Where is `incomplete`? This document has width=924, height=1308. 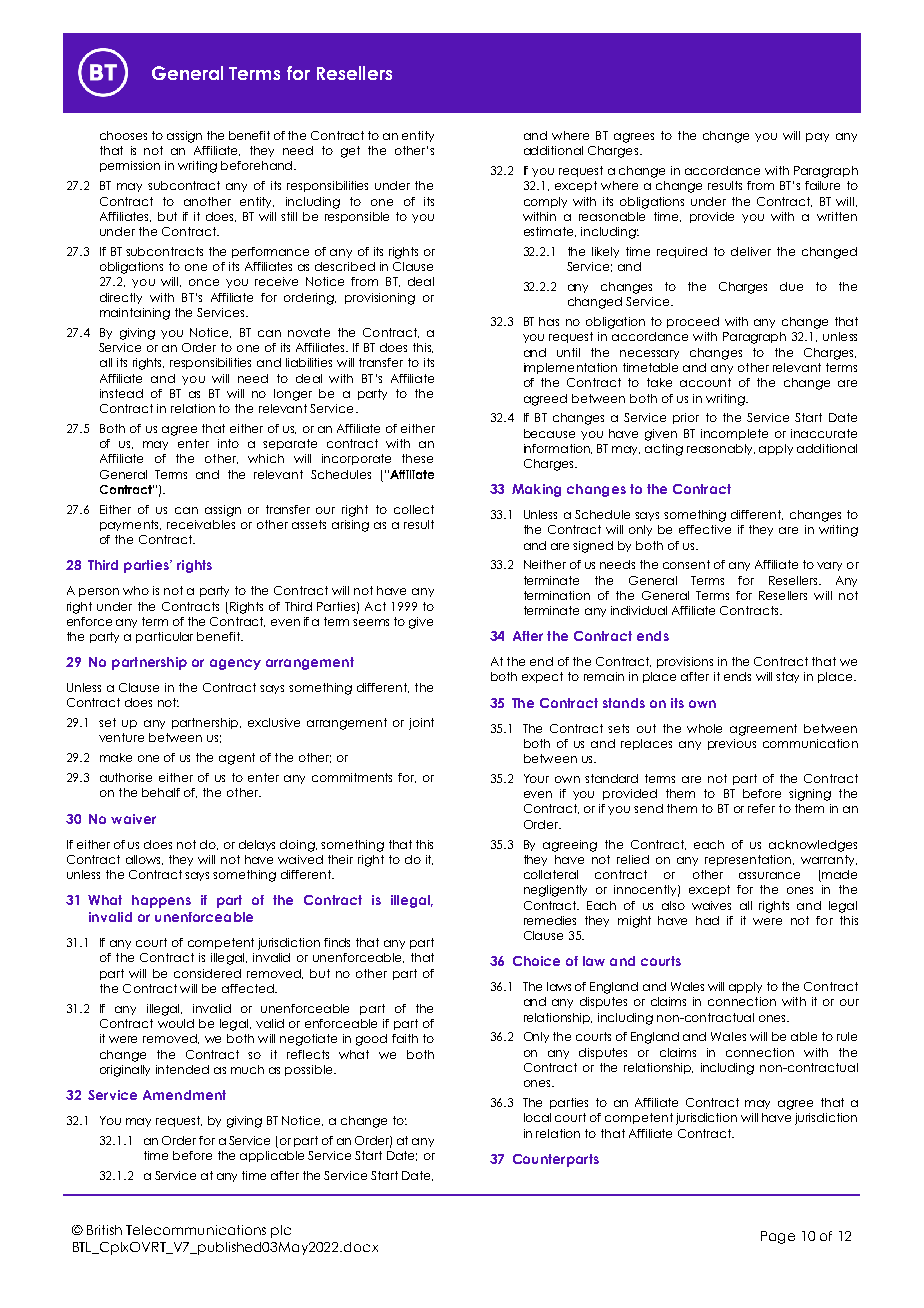
incomplete is located at coordinates (734, 434).
